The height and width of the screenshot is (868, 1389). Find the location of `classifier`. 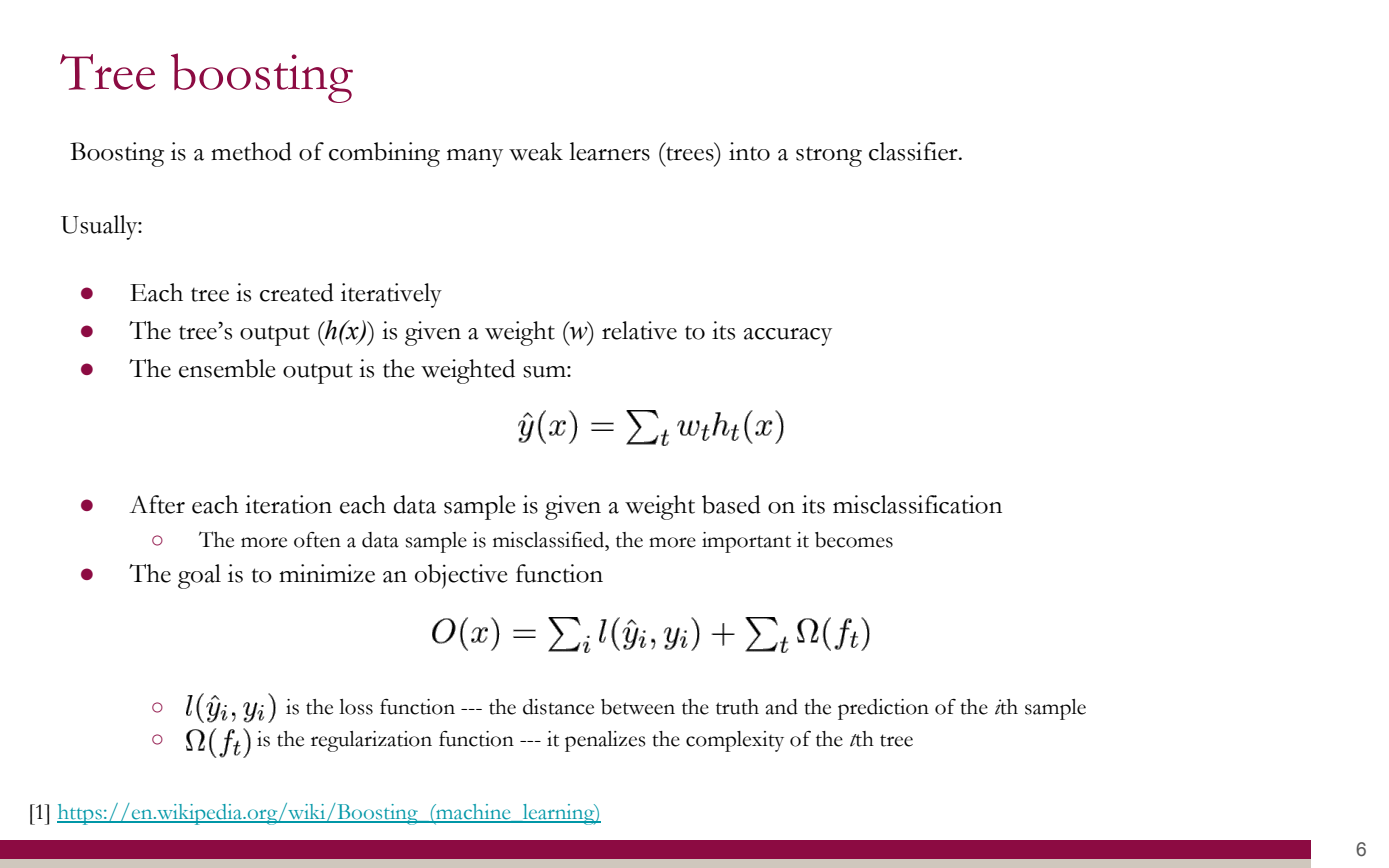

classifier is located at coordinates (914, 151).
